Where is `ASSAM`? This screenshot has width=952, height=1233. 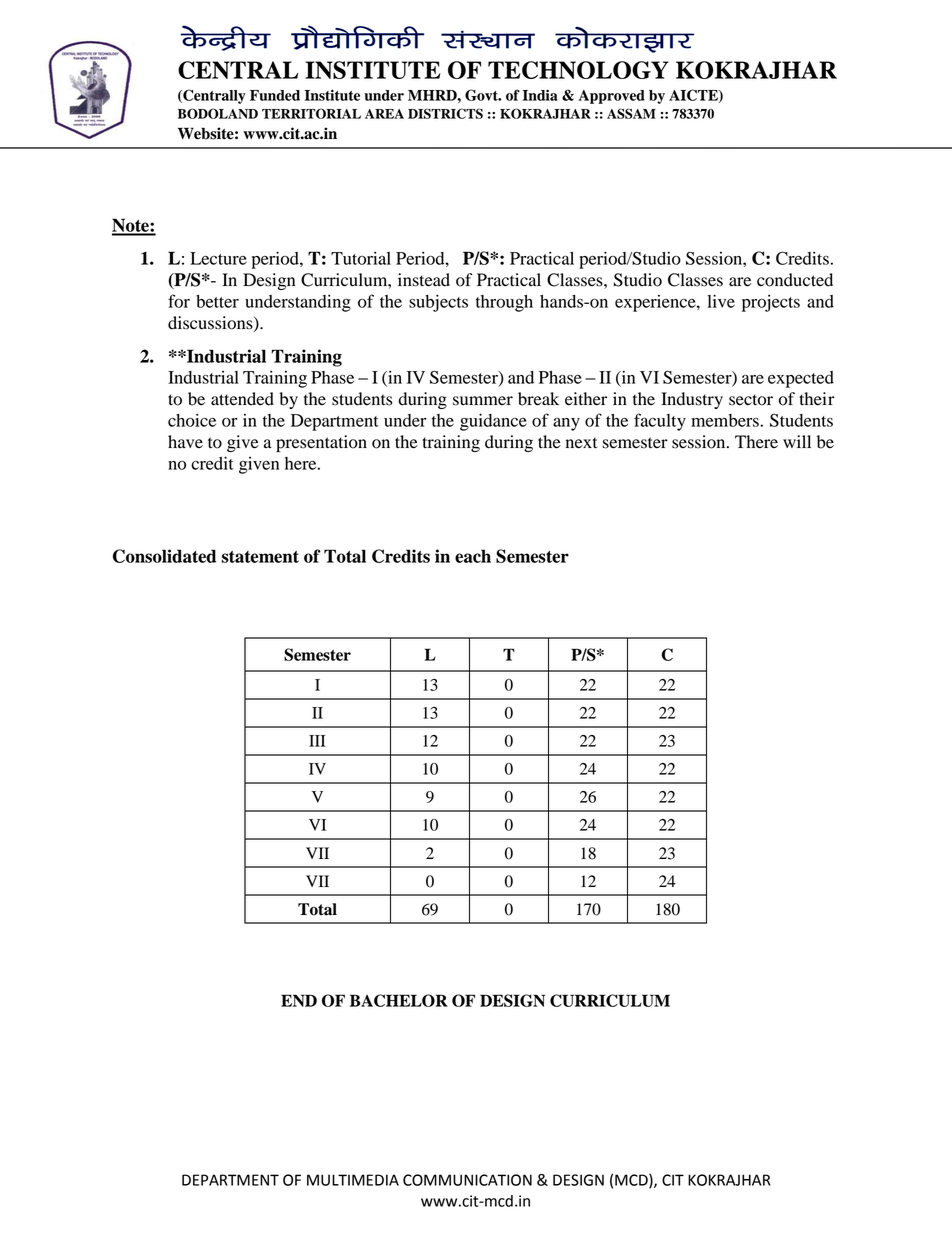 ASSAM is located at coordinates (631, 113).
